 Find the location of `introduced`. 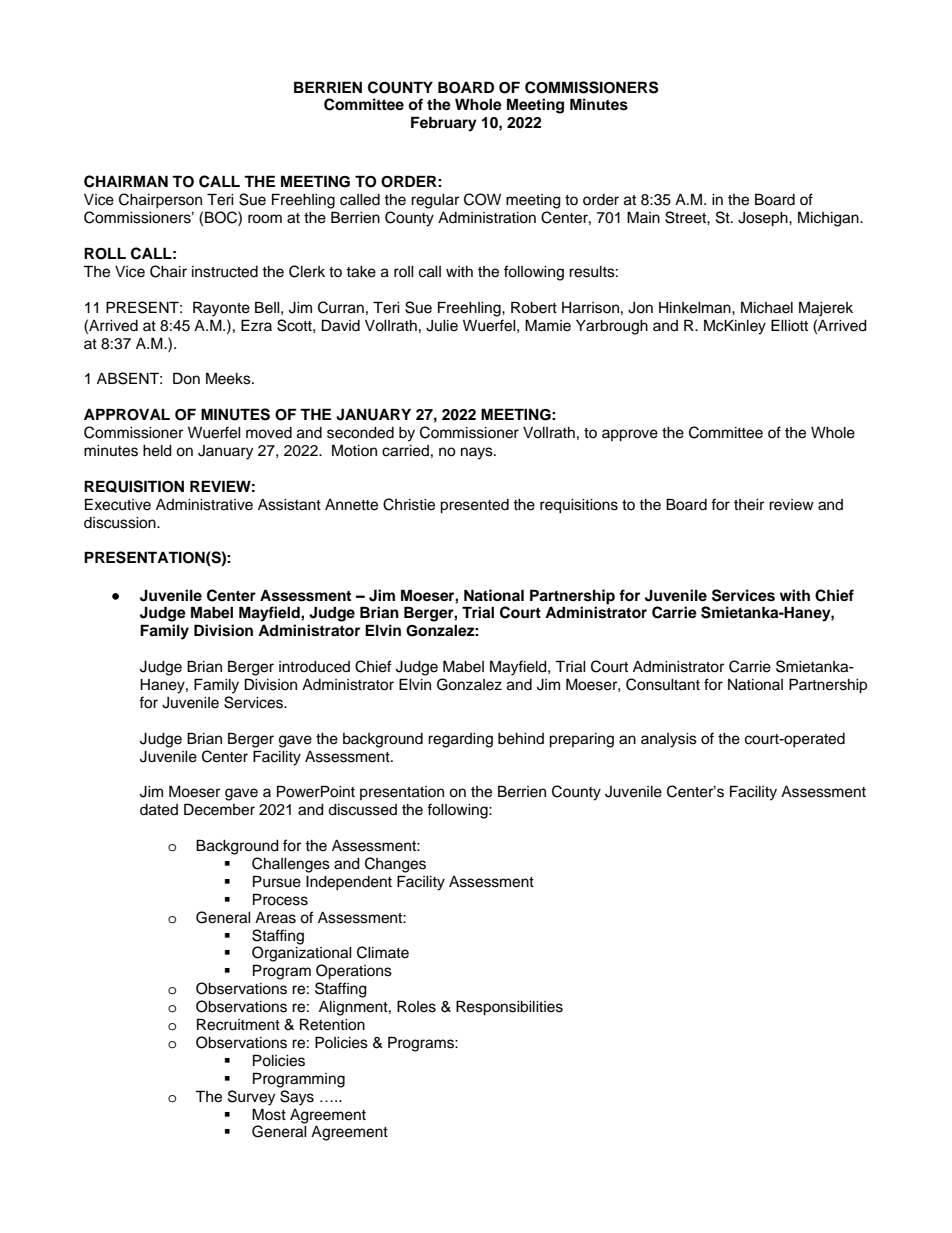

introduced is located at coordinates (314, 667).
